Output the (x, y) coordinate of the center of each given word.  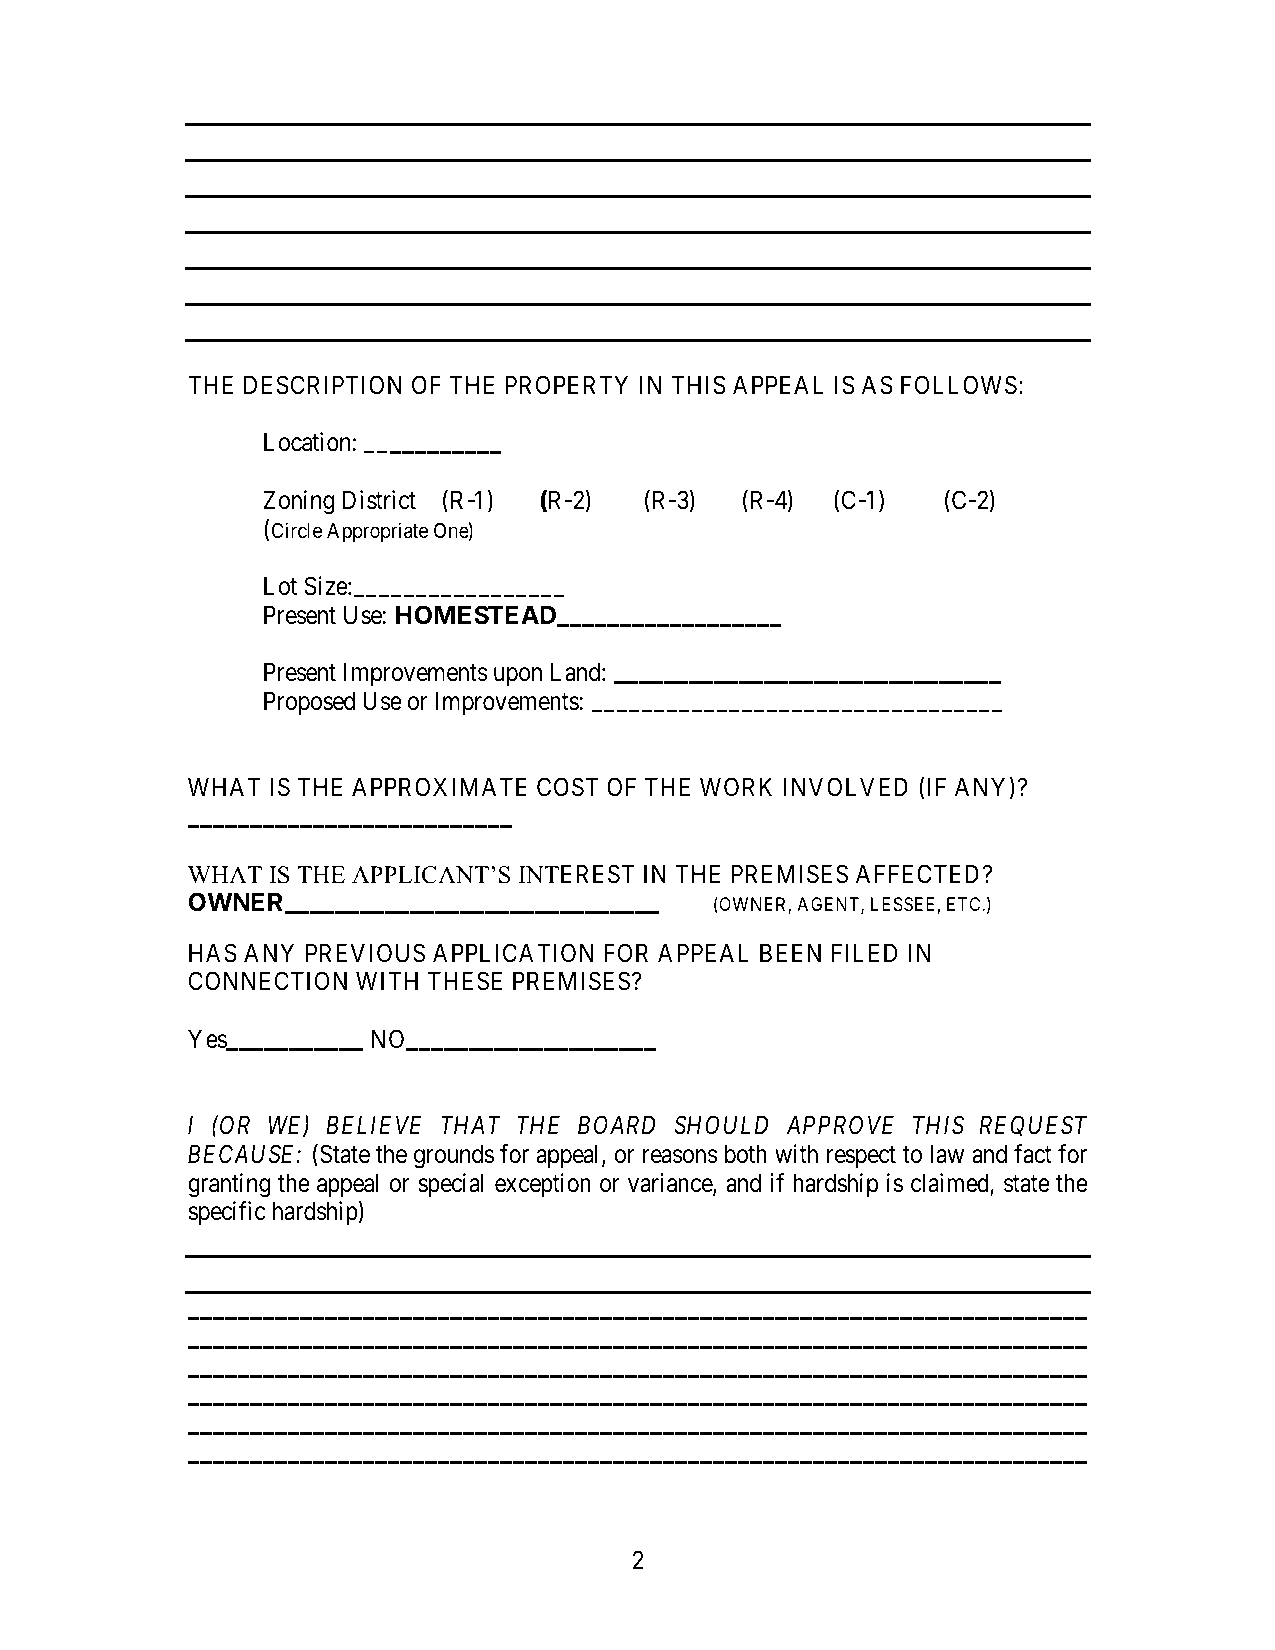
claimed (951, 1184)
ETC (965, 904)
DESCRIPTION (323, 385)
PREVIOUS (365, 953)
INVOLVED (846, 787)
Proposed (309, 703)
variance (671, 1184)
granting (229, 1185)
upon (518, 677)
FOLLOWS (959, 385)
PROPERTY (566, 385)
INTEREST (576, 874)
